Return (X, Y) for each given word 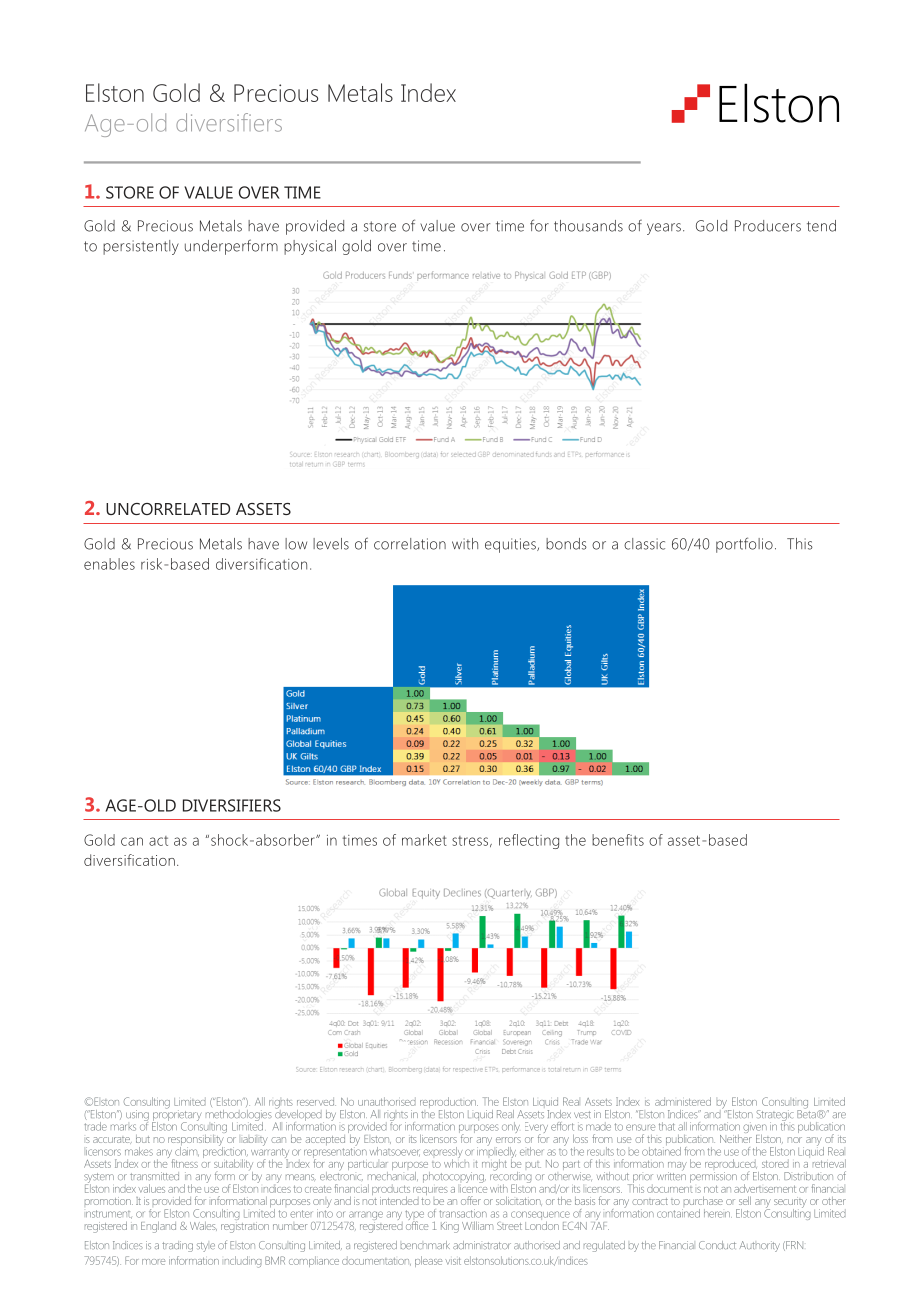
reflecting (529, 841)
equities (511, 545)
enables (109, 564)
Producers (768, 226)
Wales (203, 1226)
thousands (588, 226)
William (477, 1226)
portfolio (744, 545)
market (424, 840)
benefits (618, 840)
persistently (141, 247)
